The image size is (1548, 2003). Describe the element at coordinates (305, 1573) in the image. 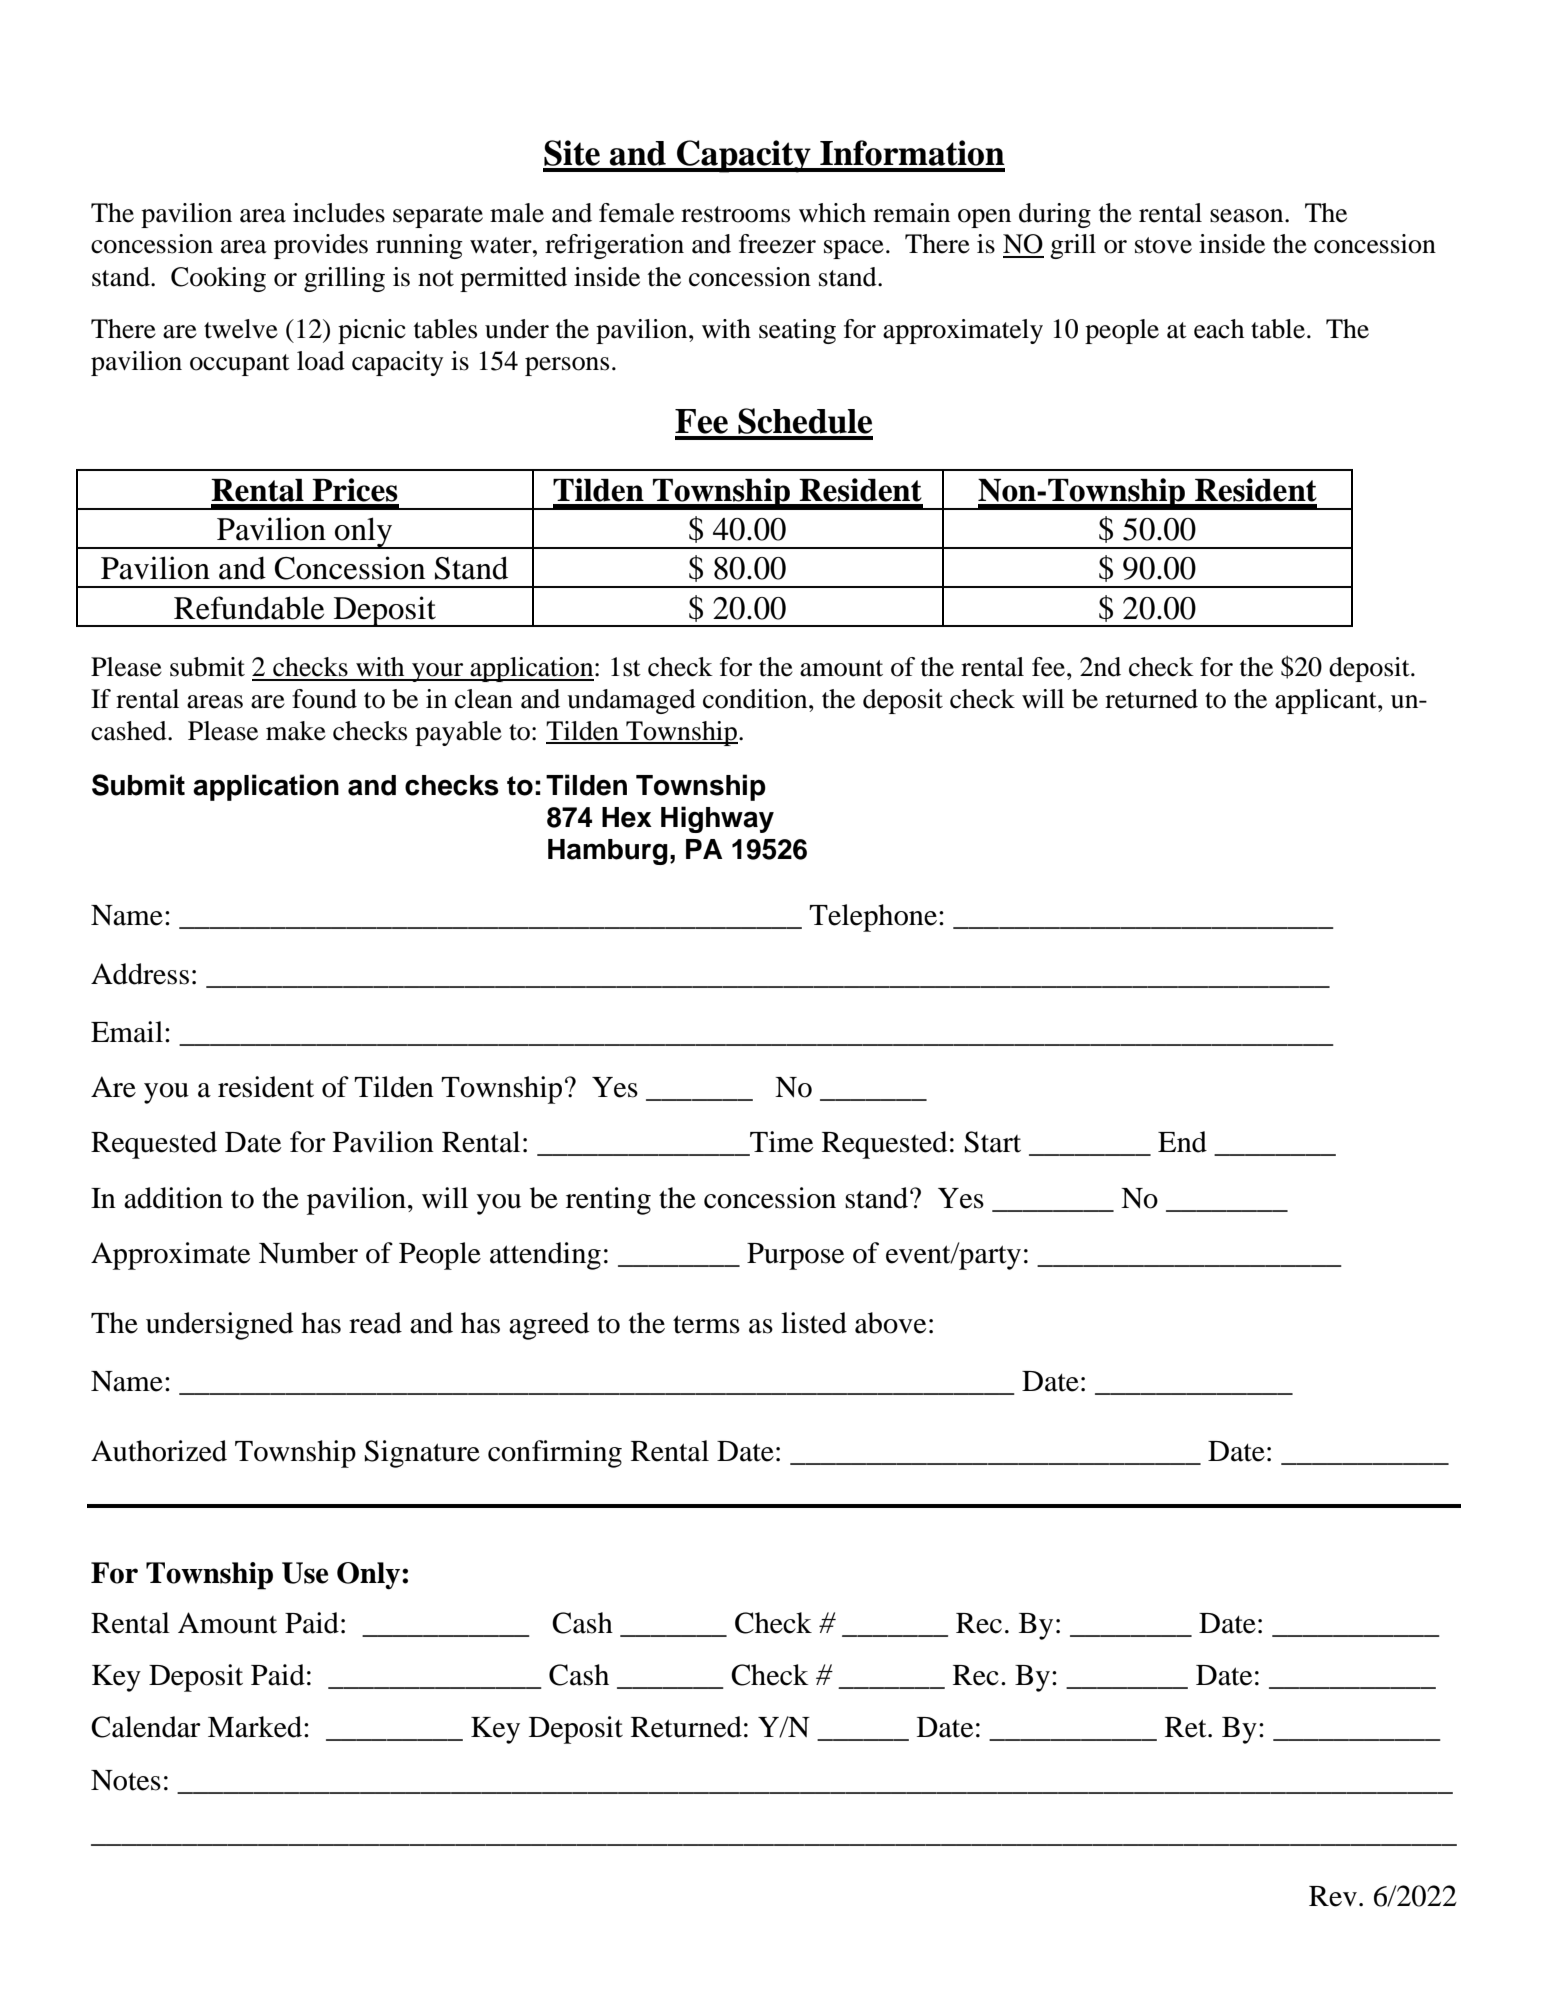

I see `Use` at that location.
